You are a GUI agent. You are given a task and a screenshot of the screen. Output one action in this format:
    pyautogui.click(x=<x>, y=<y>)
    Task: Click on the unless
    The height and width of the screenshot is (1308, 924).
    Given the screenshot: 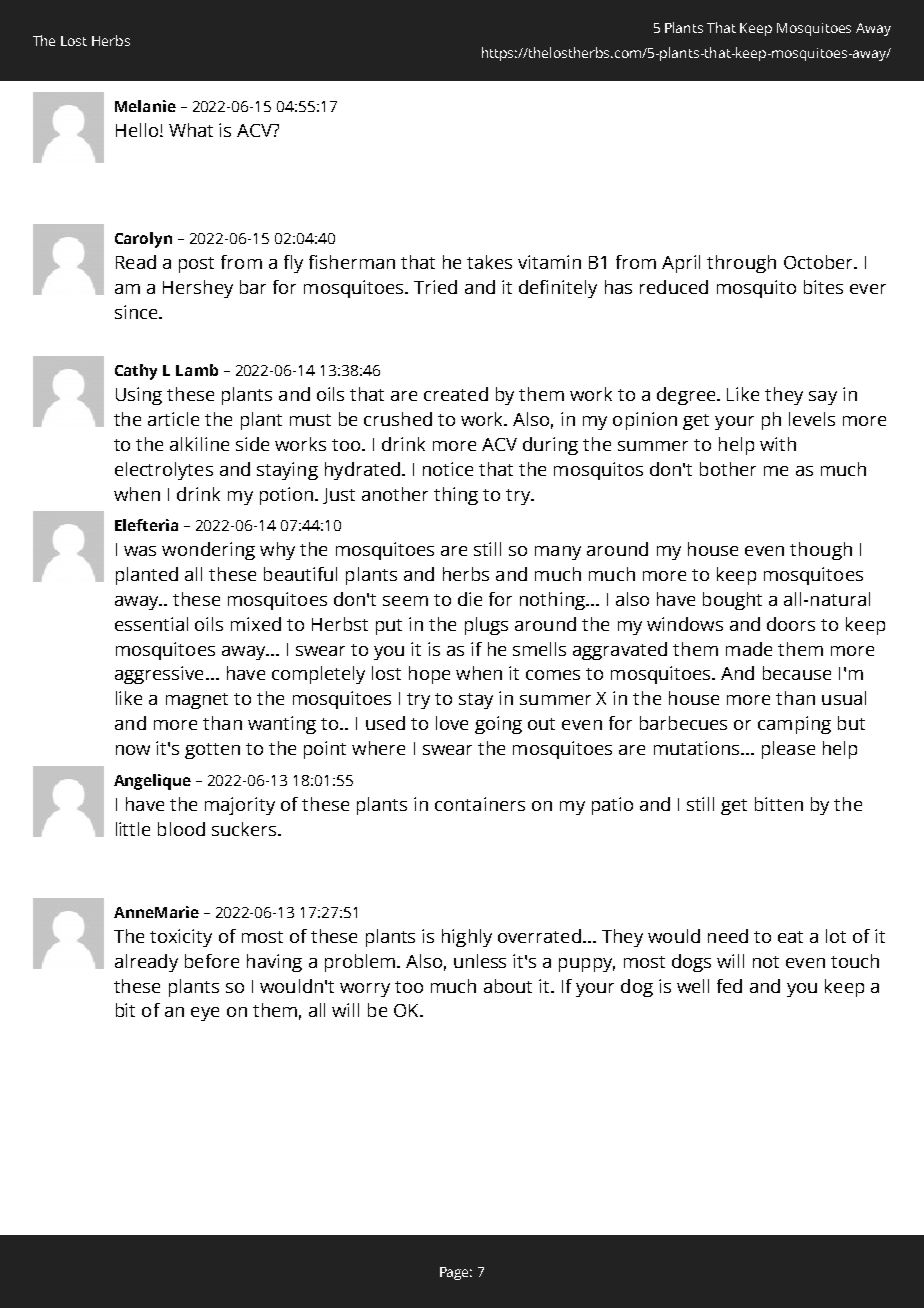 What is the action you would take?
    pyautogui.click(x=480, y=961)
